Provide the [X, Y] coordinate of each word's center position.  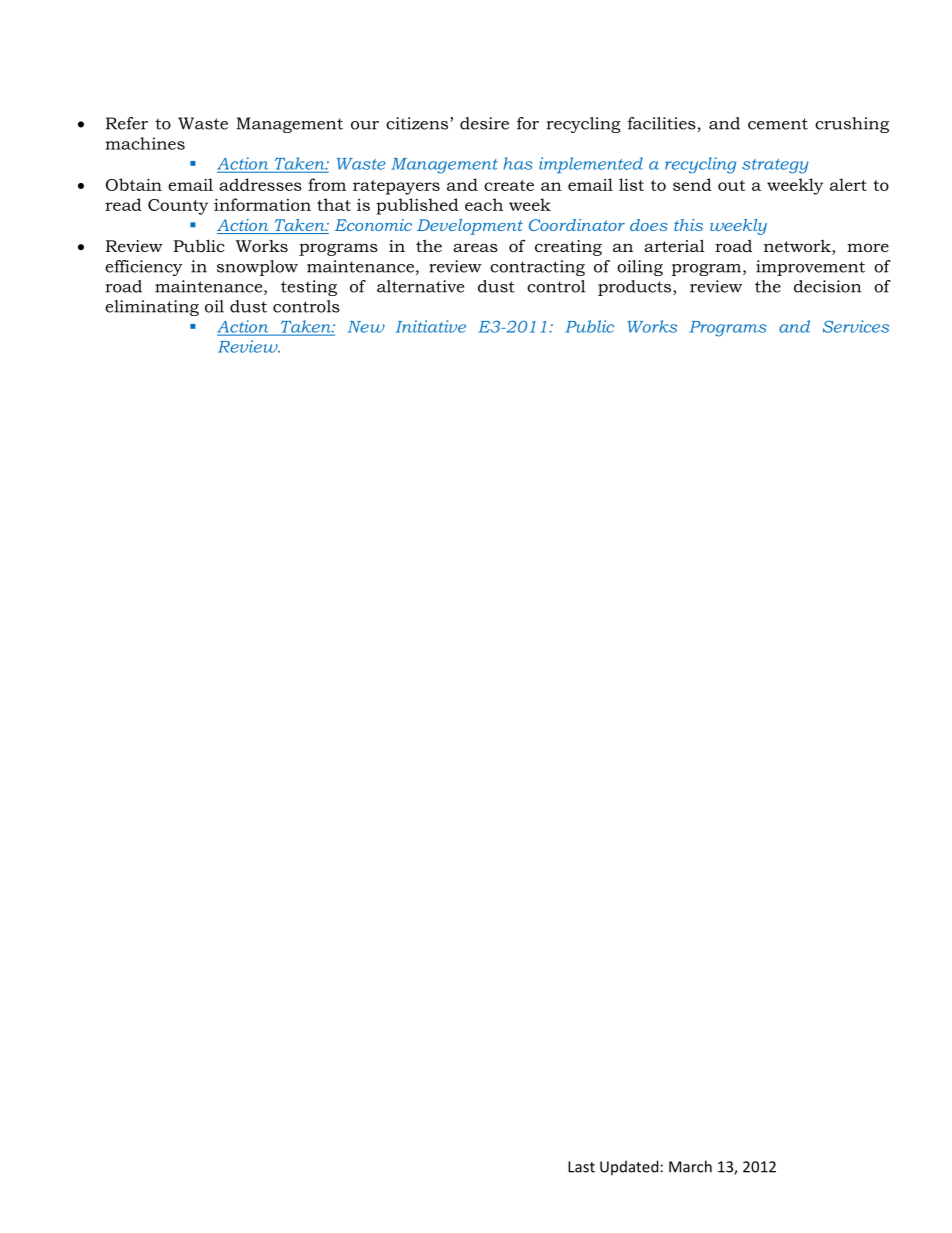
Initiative [431, 326]
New [366, 327]
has [517, 163]
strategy [775, 166]
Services [856, 326]
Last [581, 1167]
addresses [260, 184]
